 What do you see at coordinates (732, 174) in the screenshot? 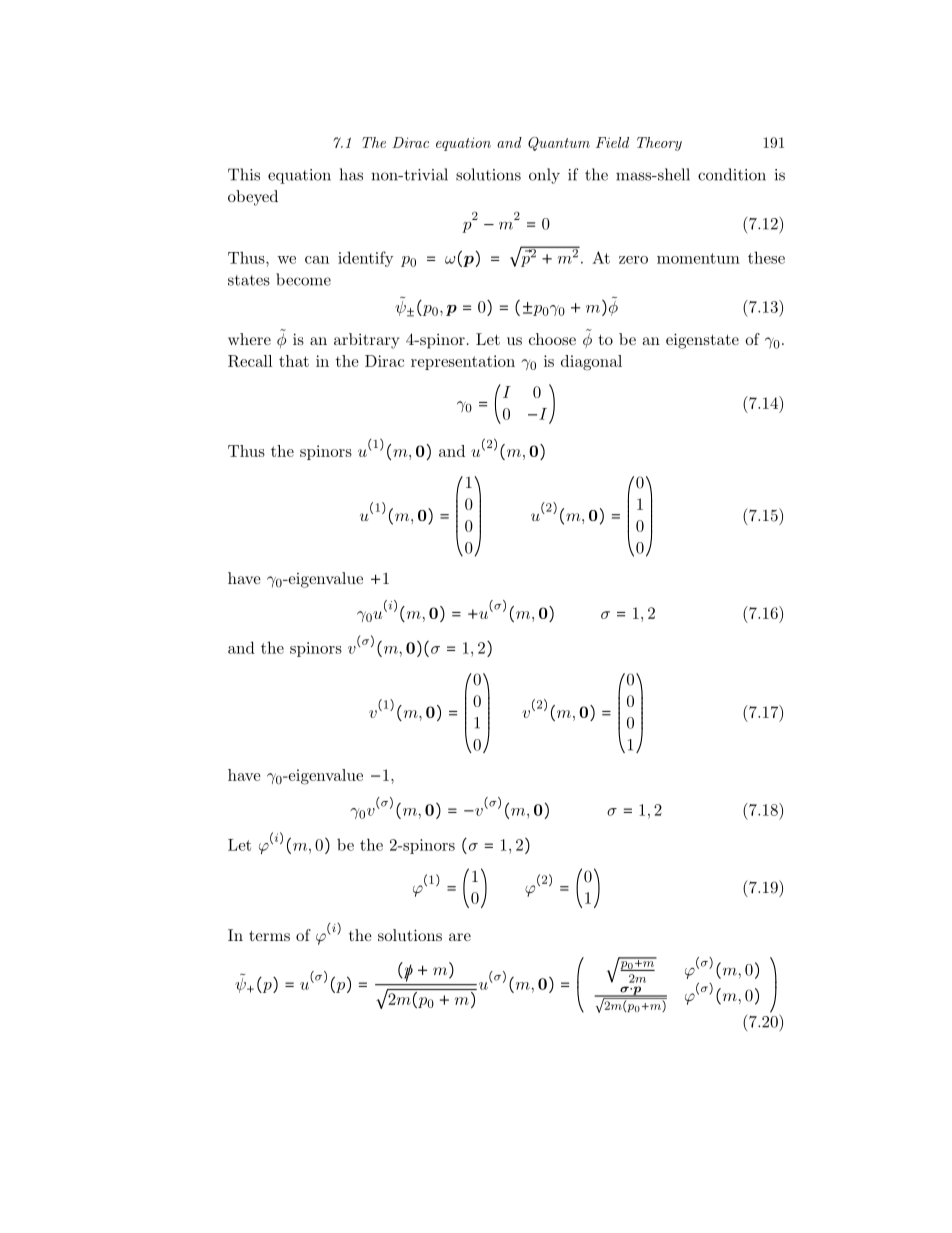
I see `condition` at bounding box center [732, 174].
